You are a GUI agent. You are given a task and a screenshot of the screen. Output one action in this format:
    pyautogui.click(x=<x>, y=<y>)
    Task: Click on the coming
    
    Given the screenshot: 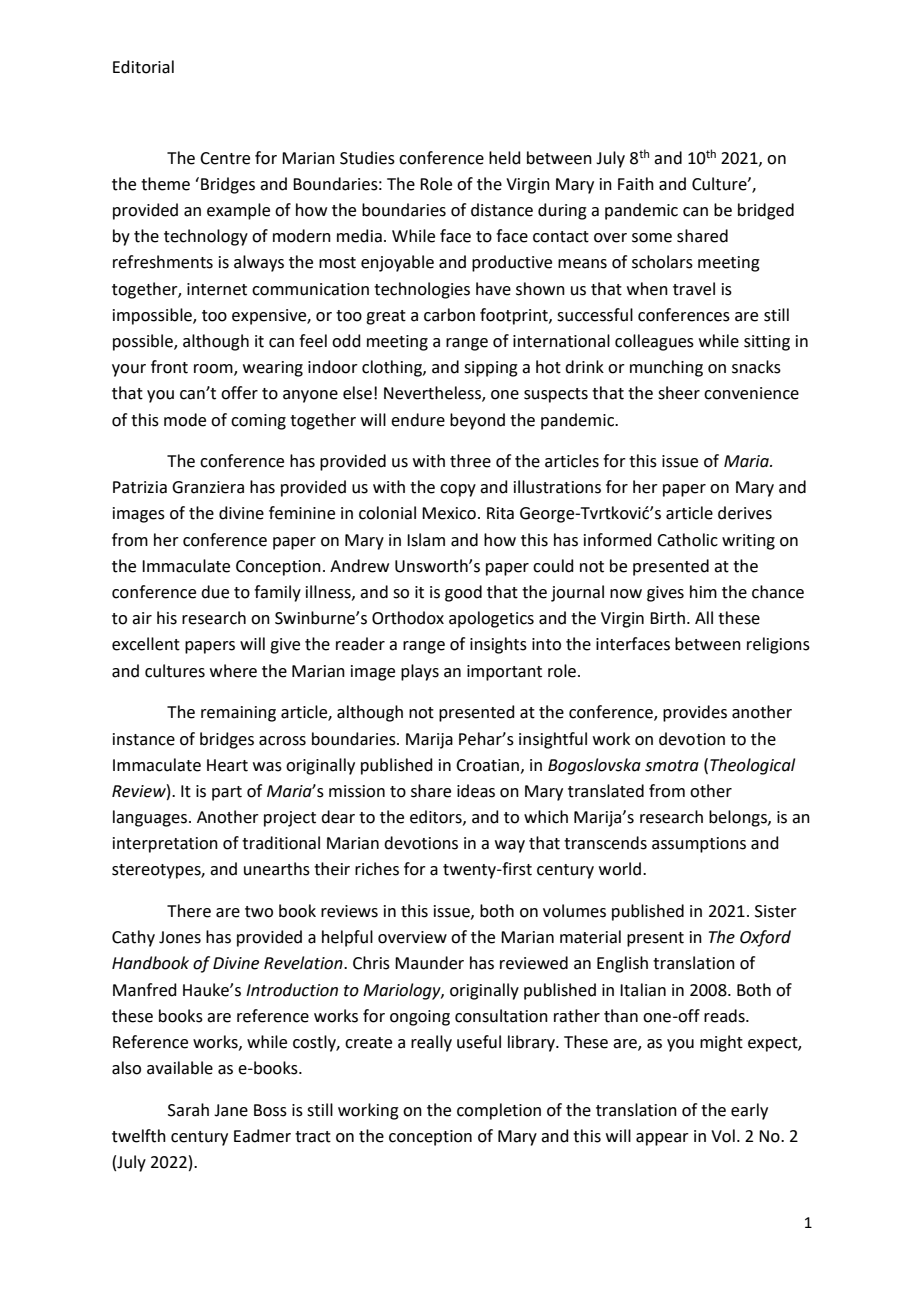 What is the action you would take?
    pyautogui.click(x=258, y=422)
